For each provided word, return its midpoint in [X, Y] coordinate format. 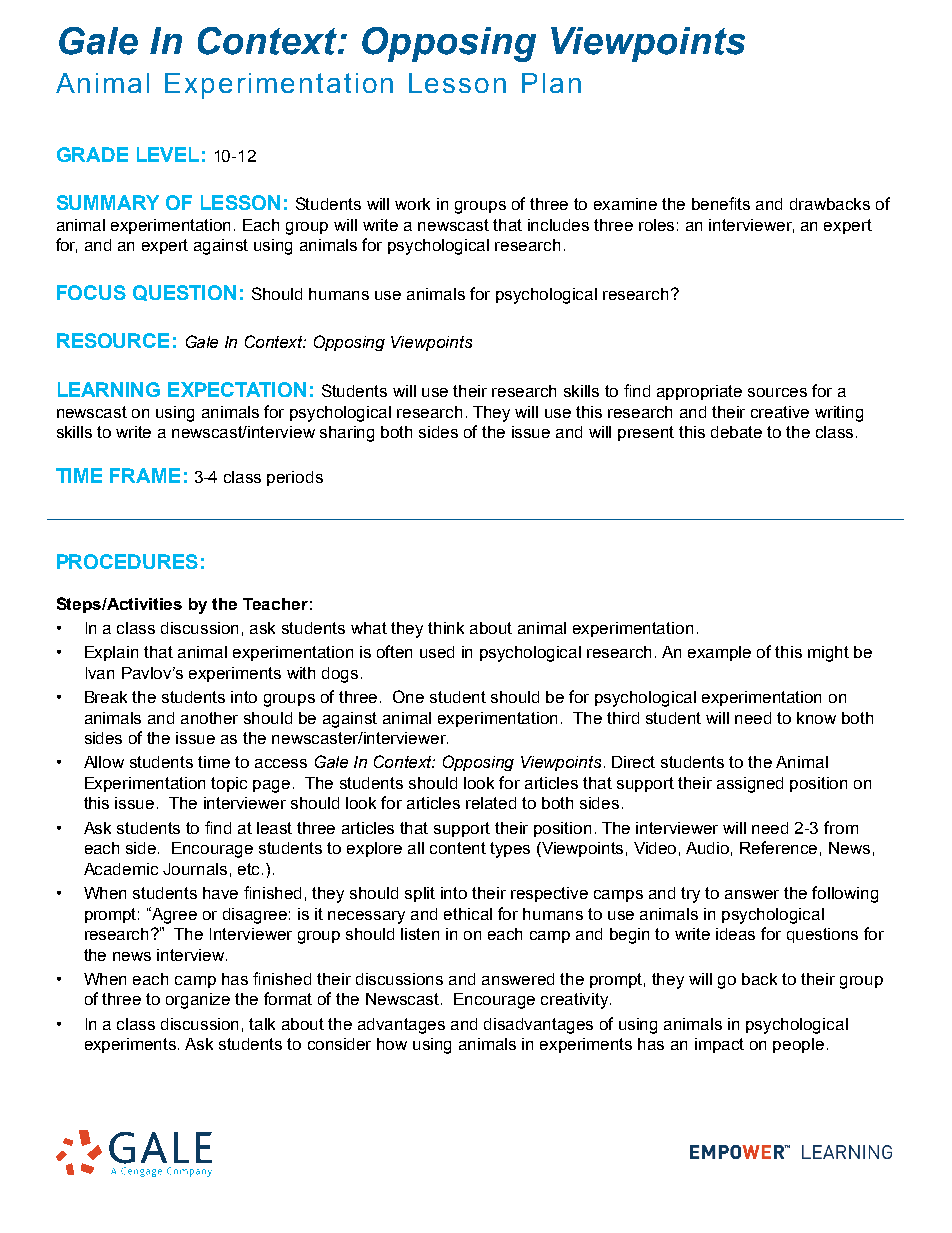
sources [777, 392]
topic [229, 784]
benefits [721, 203]
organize [198, 1001]
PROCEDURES [127, 561]
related [491, 803]
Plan [551, 83]
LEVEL [168, 154]
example [719, 653]
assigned [750, 785]
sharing [347, 434]
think [446, 628]
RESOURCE [113, 340]
